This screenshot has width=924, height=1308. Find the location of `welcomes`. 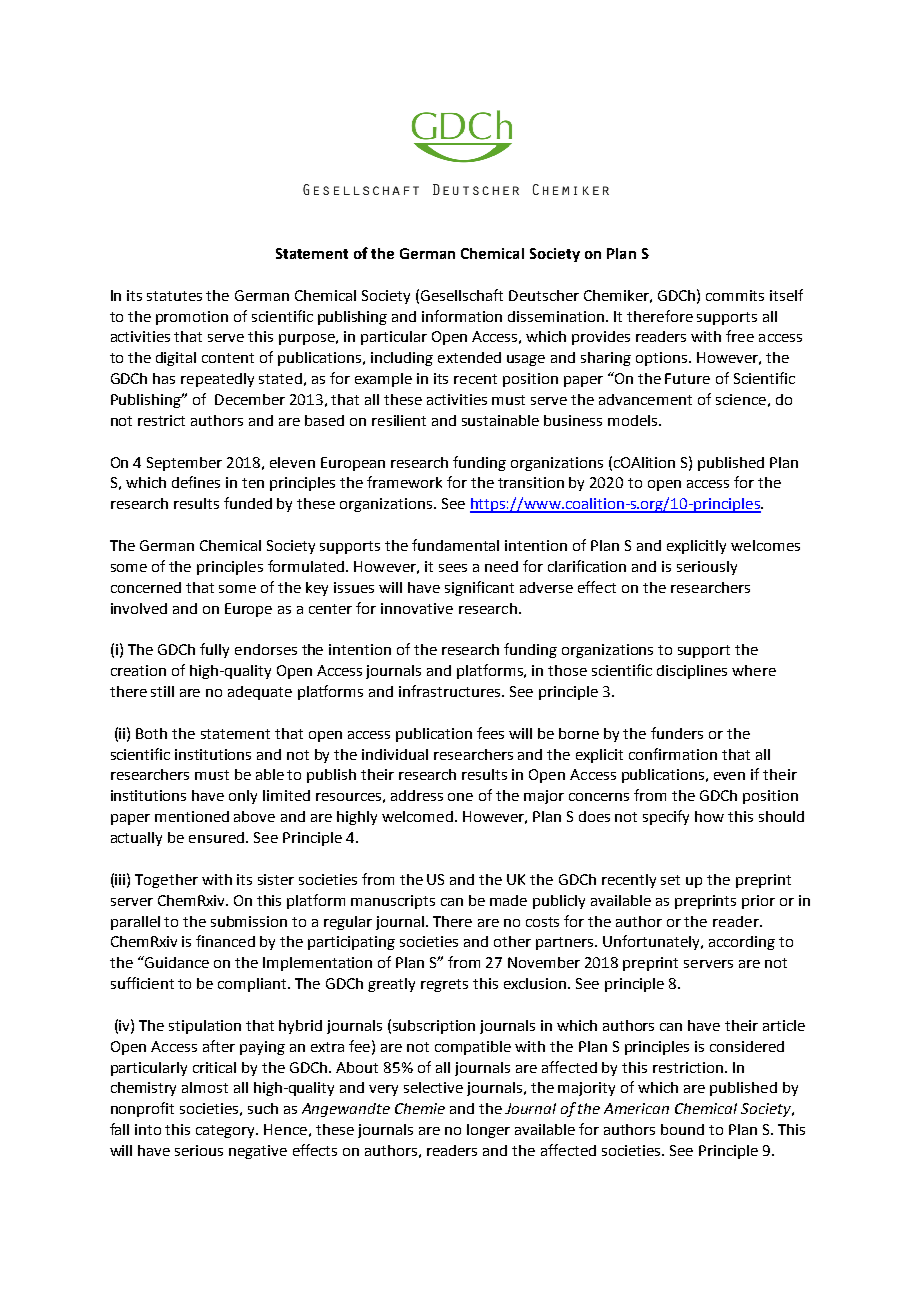

welcomes is located at coordinates (765, 545).
